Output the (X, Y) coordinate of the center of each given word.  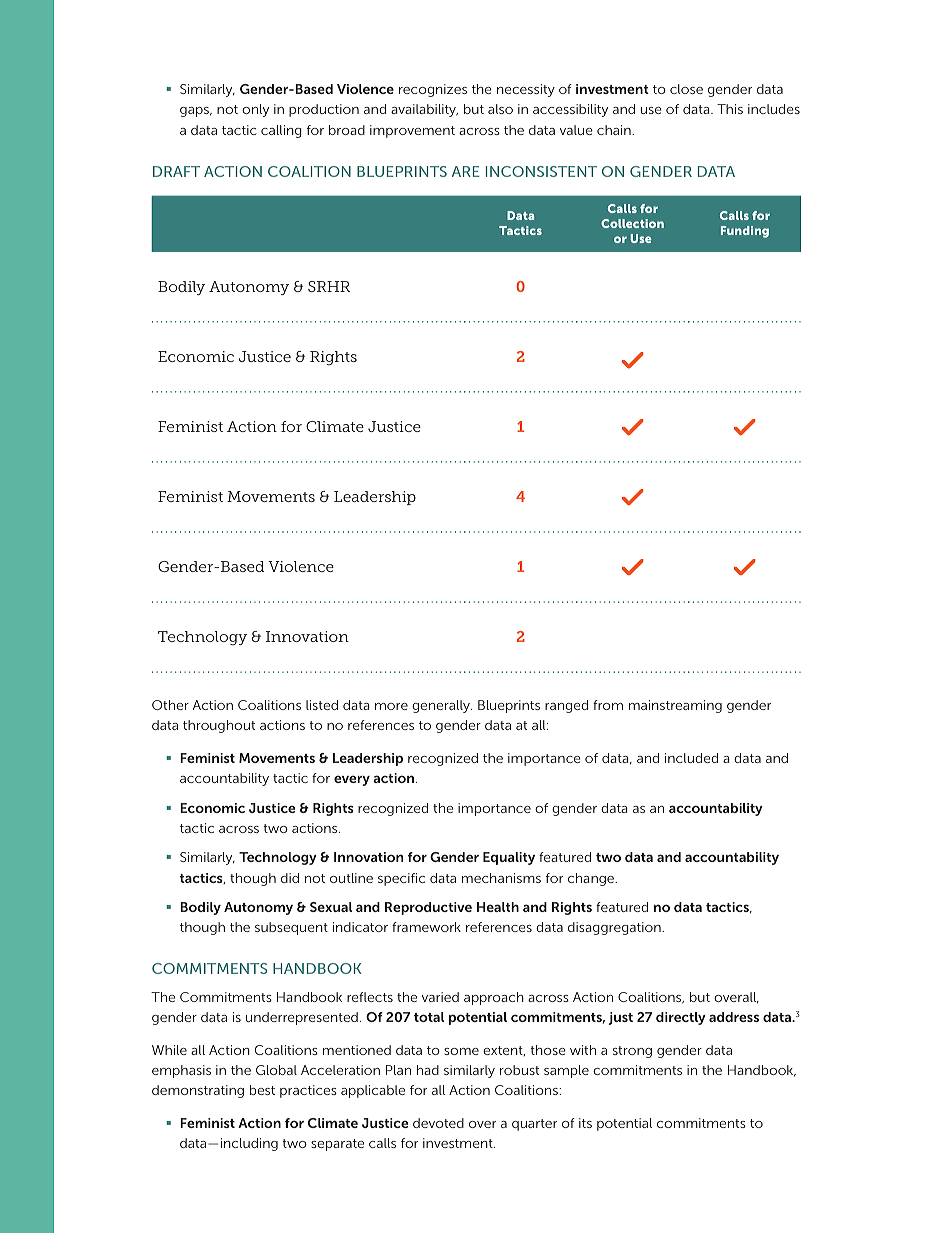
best (262, 1090)
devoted (438, 1123)
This (730, 109)
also (500, 109)
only (255, 110)
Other (170, 705)
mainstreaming (675, 706)
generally (442, 706)
